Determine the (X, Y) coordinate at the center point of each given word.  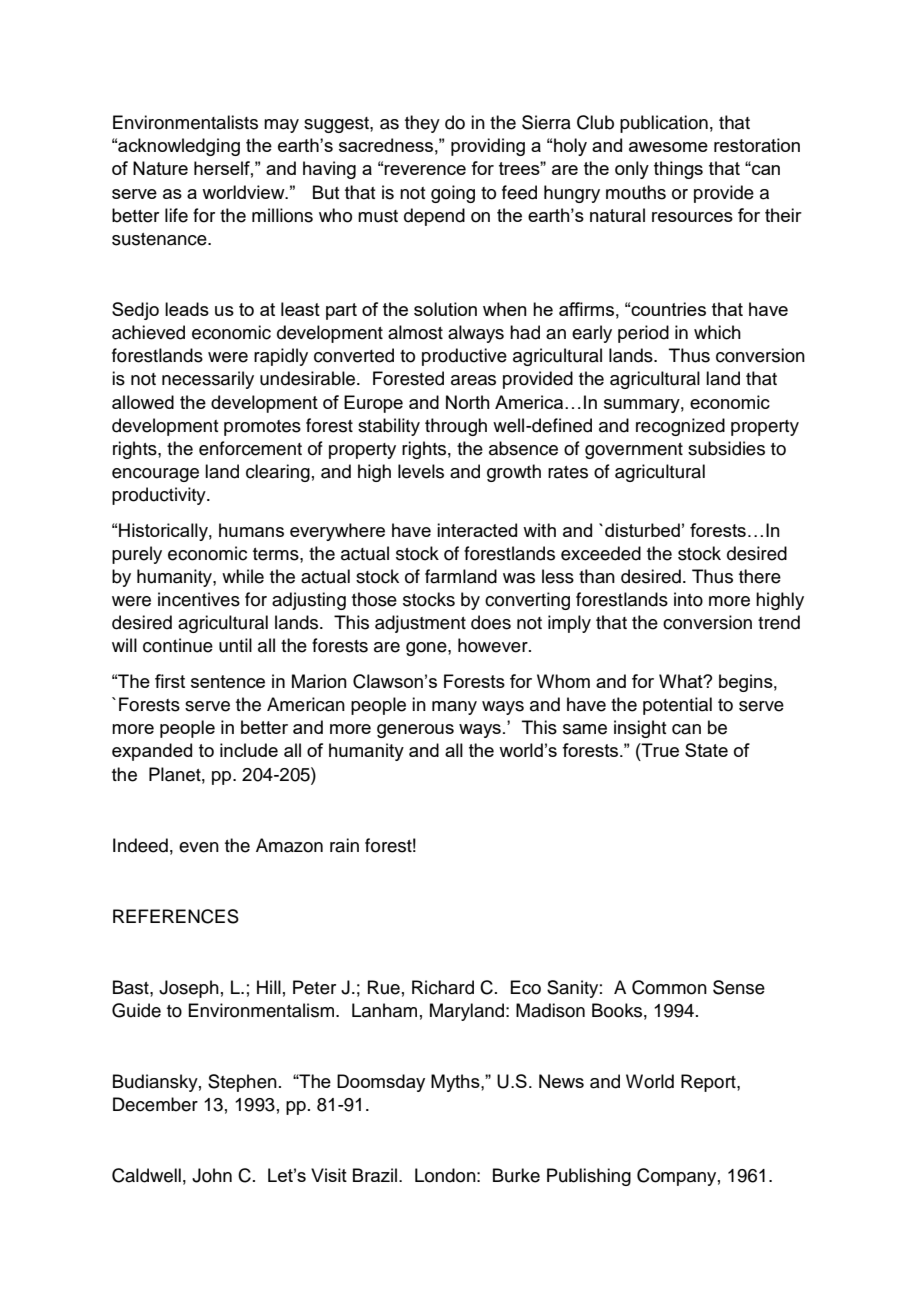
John (212, 1175)
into (688, 599)
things (678, 170)
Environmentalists (185, 122)
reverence (425, 170)
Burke (516, 1175)
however (494, 645)
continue (178, 645)
